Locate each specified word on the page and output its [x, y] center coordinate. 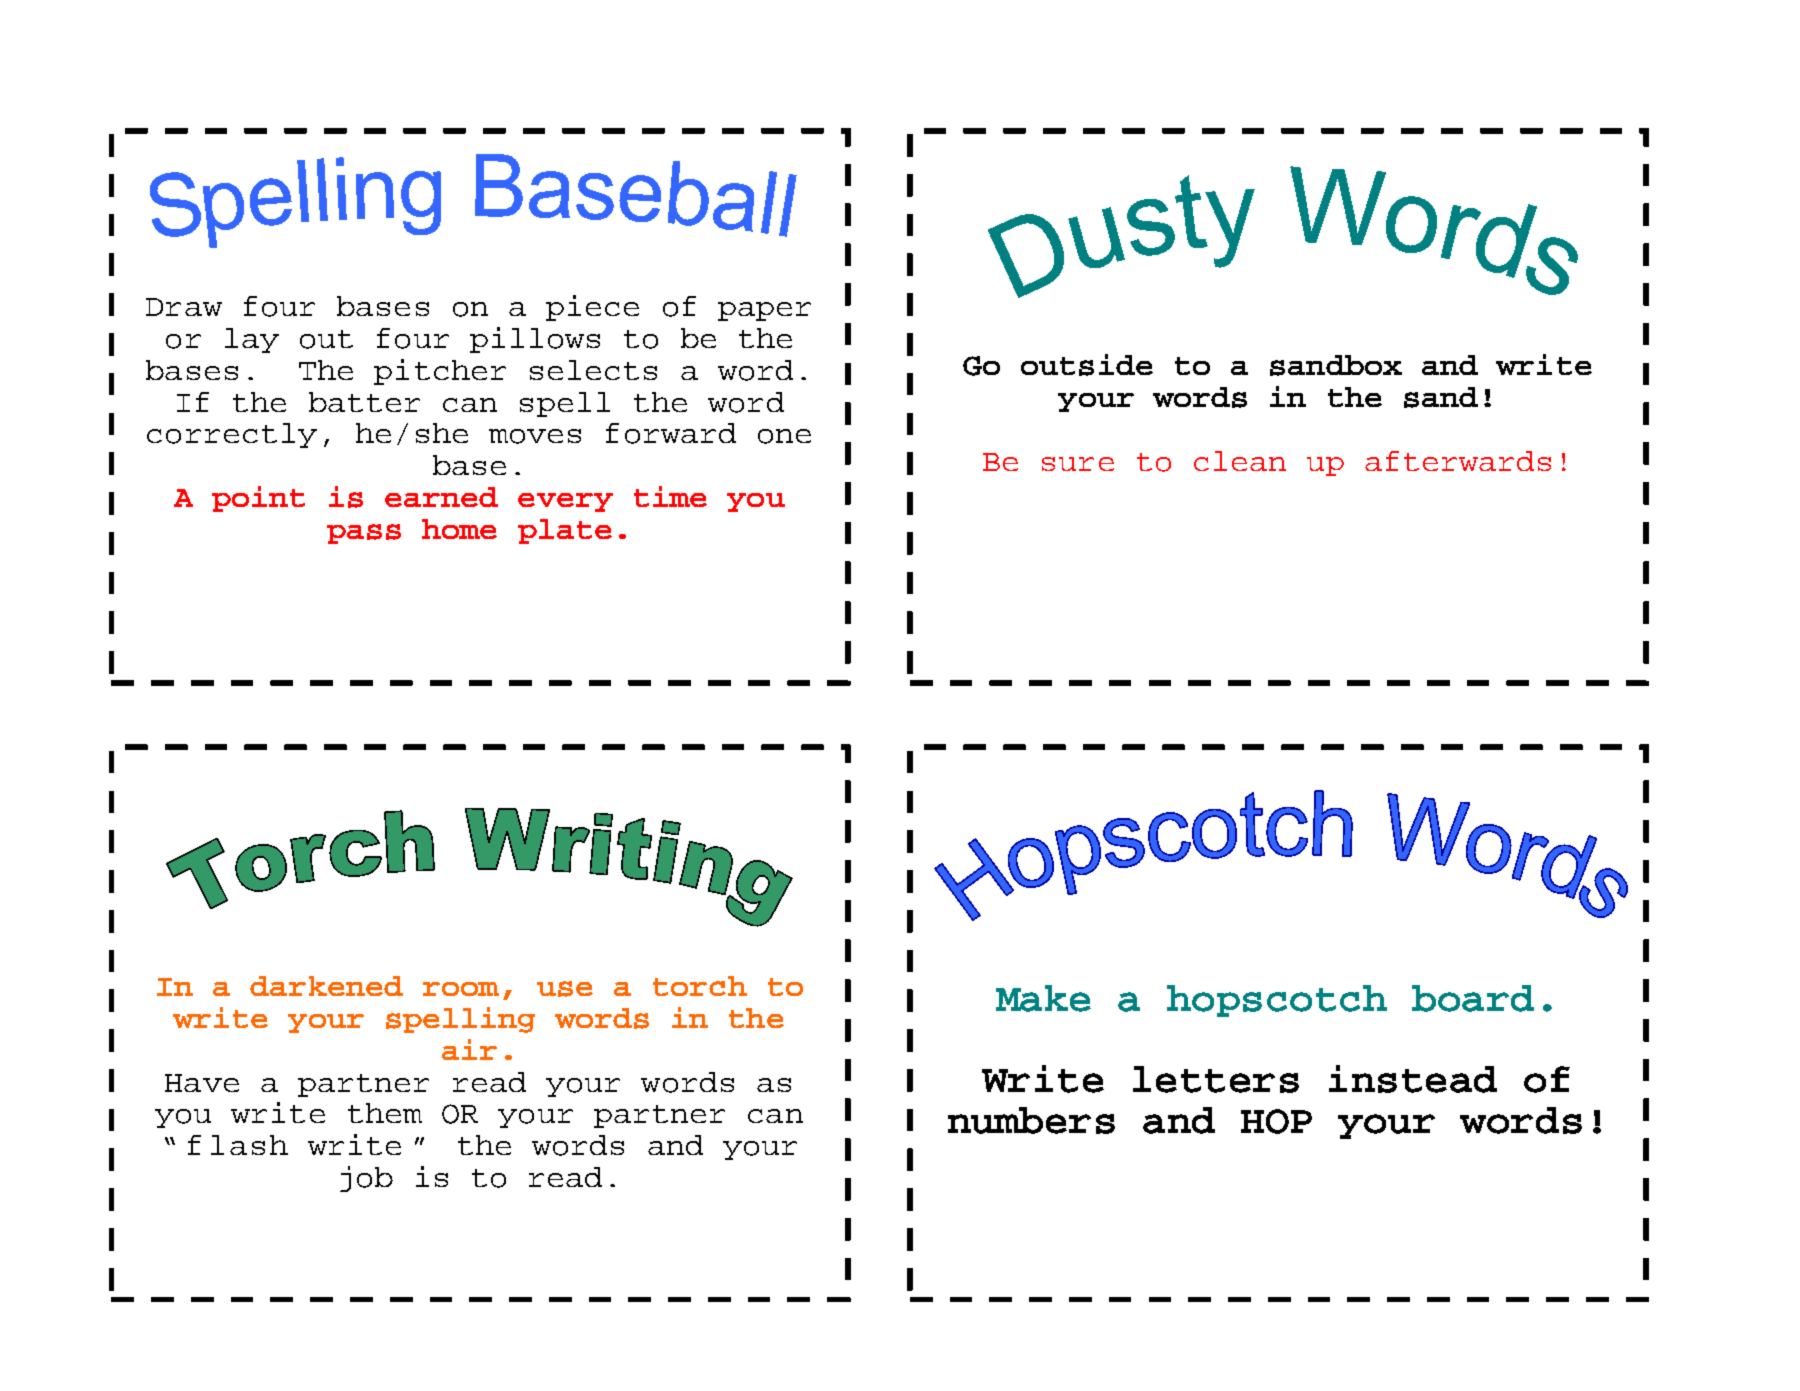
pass [364, 534]
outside [1087, 365]
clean [1240, 461]
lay [252, 340]
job [366, 1179]
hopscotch [1277, 1001]
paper [764, 311]
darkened [326, 986]
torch [700, 986]
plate [565, 531]
